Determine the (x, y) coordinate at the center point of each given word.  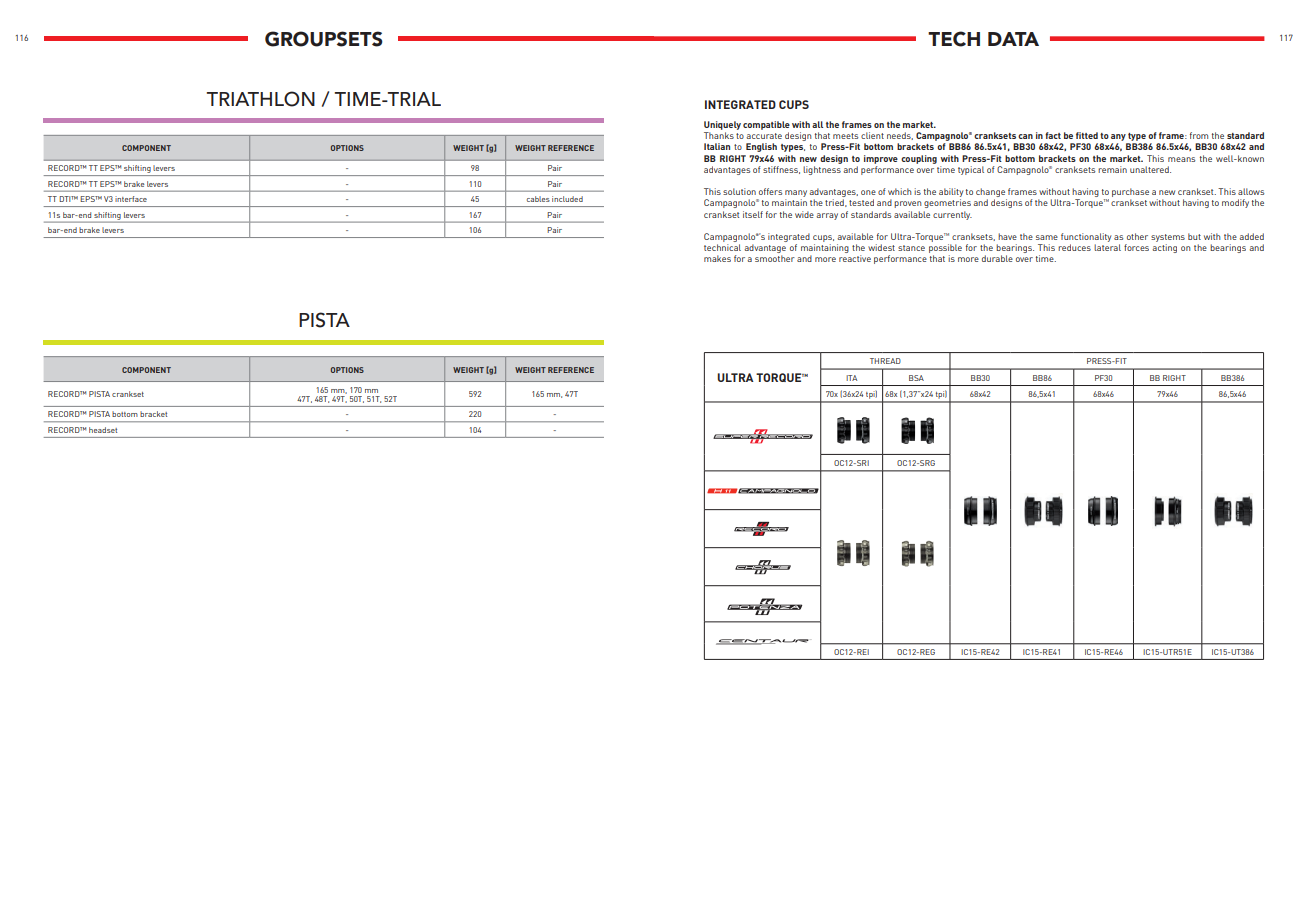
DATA (1013, 39)
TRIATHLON (260, 99)
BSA (916, 378)
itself (753, 214)
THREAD (885, 361)
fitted (1087, 135)
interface (131, 199)
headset (103, 430)
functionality (1086, 237)
